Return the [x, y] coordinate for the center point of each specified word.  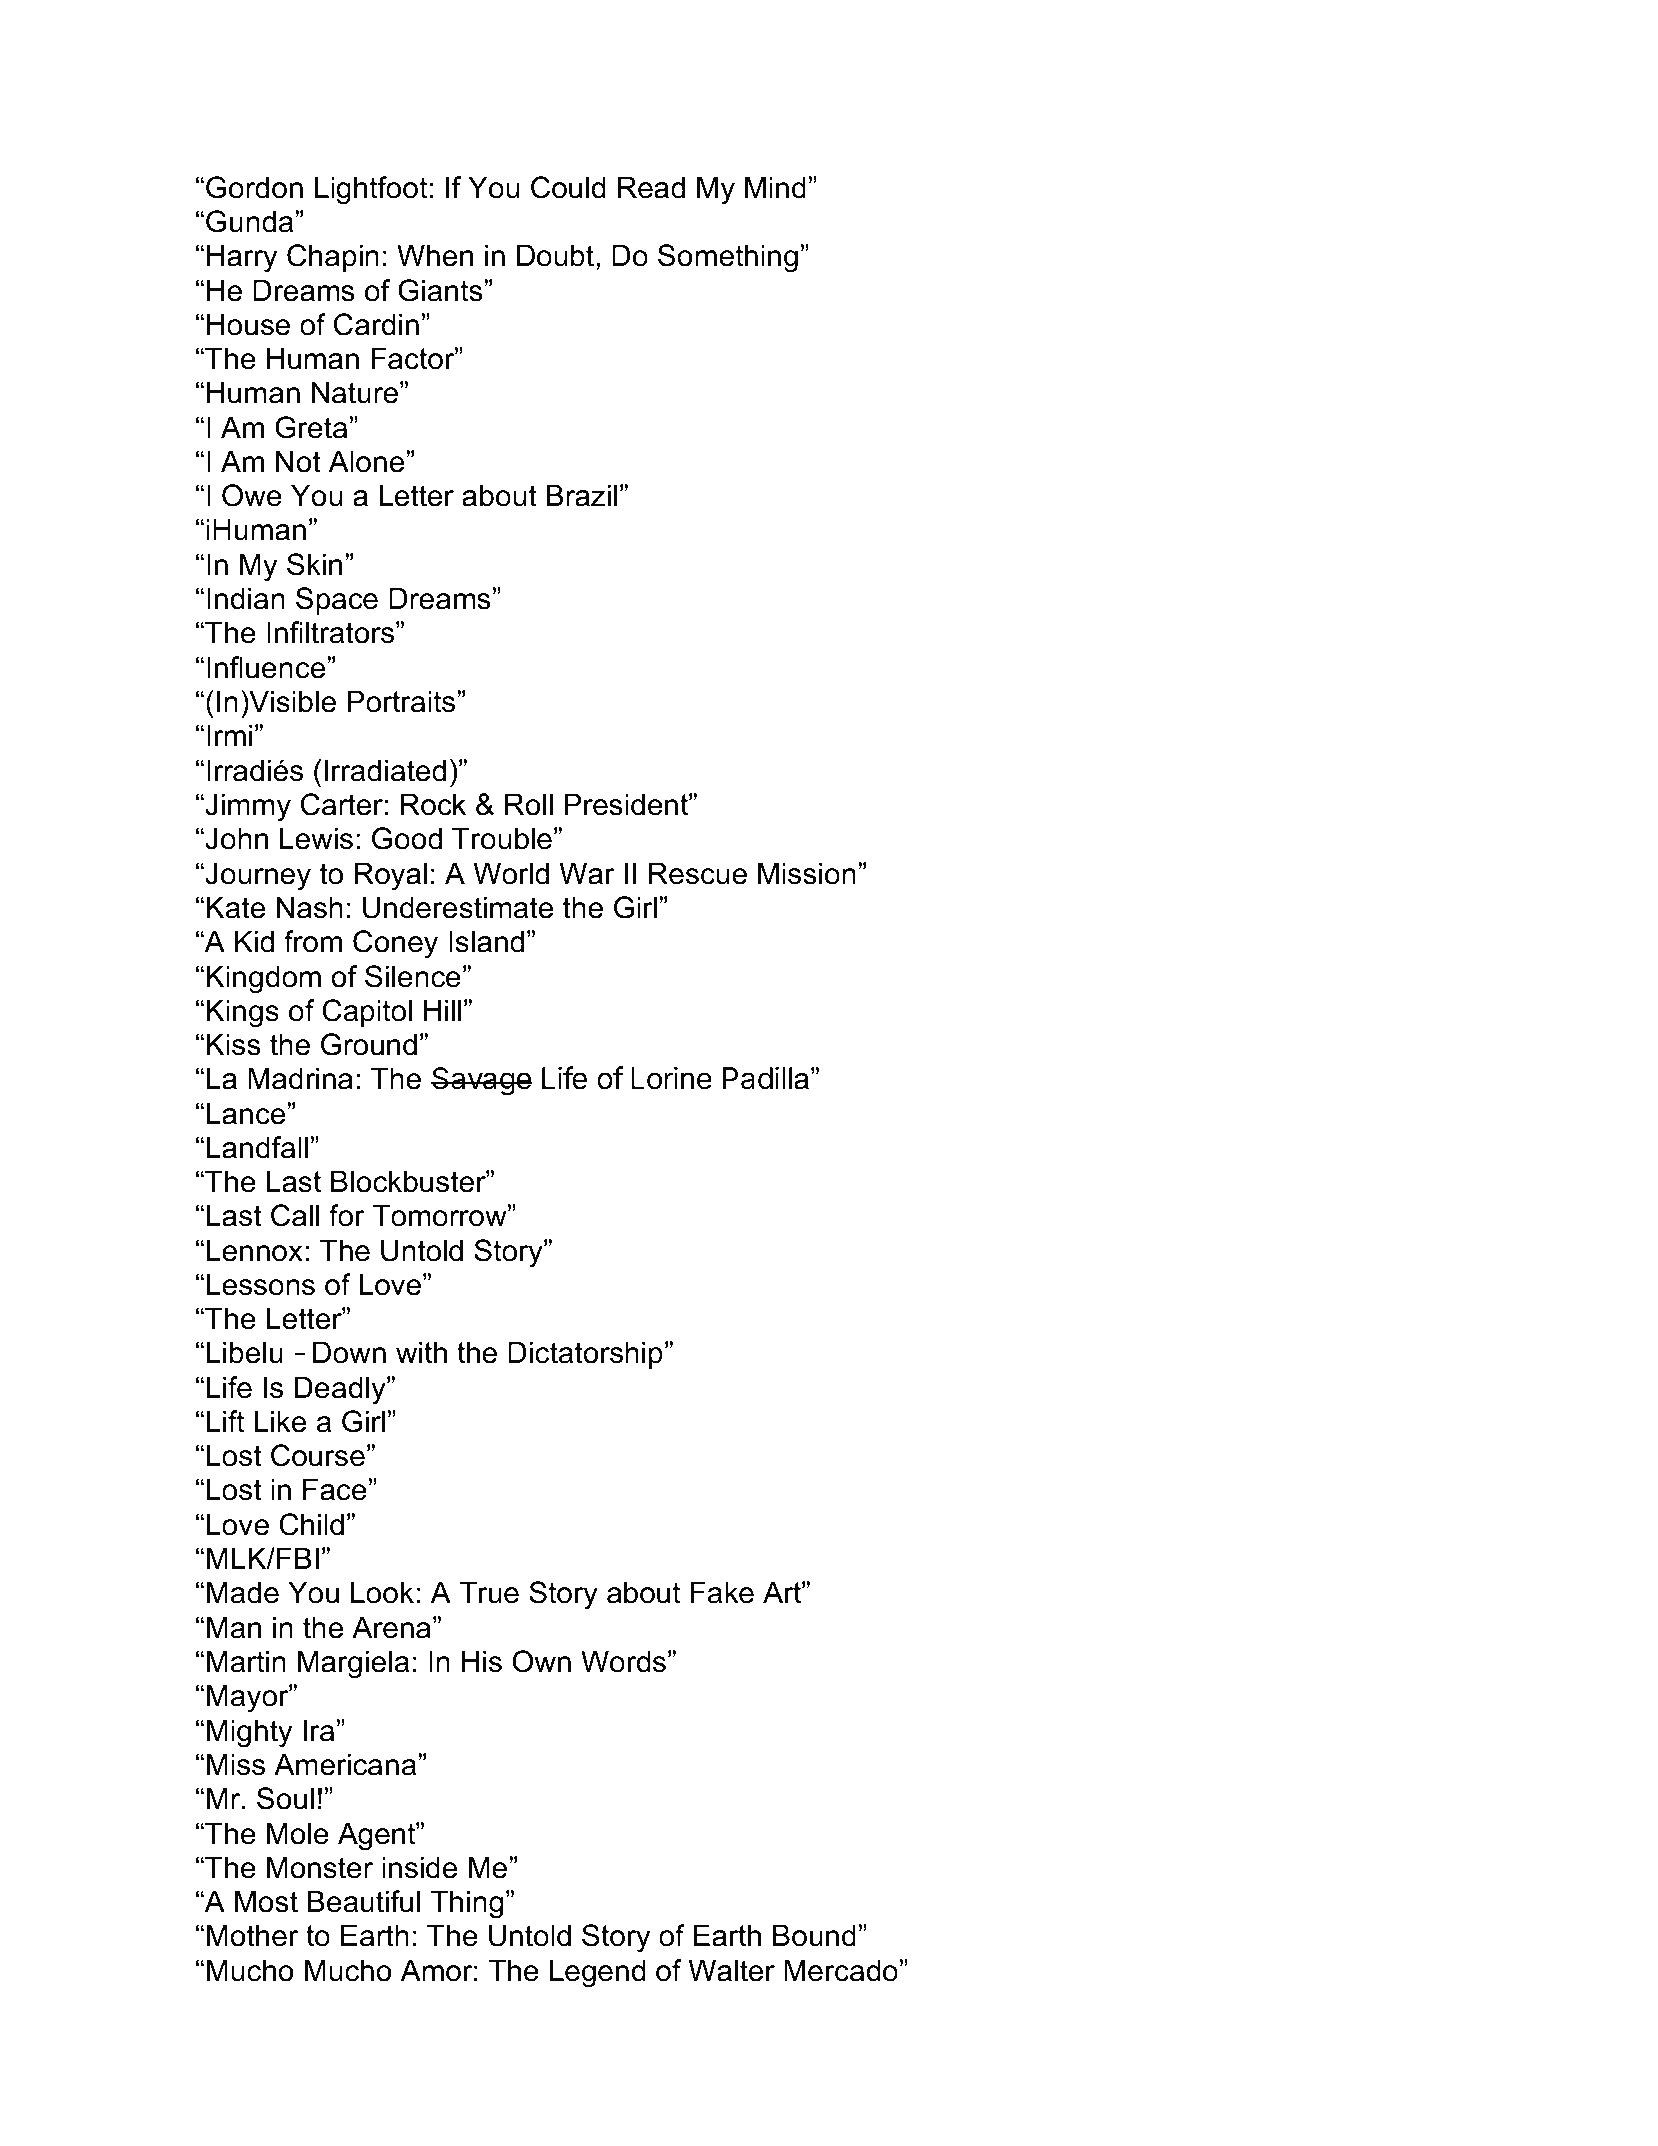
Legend [597, 1973]
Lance [247, 1113]
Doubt [557, 255]
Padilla [766, 1078]
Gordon [254, 187]
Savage [481, 1081]
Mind [775, 187]
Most [266, 1901]
